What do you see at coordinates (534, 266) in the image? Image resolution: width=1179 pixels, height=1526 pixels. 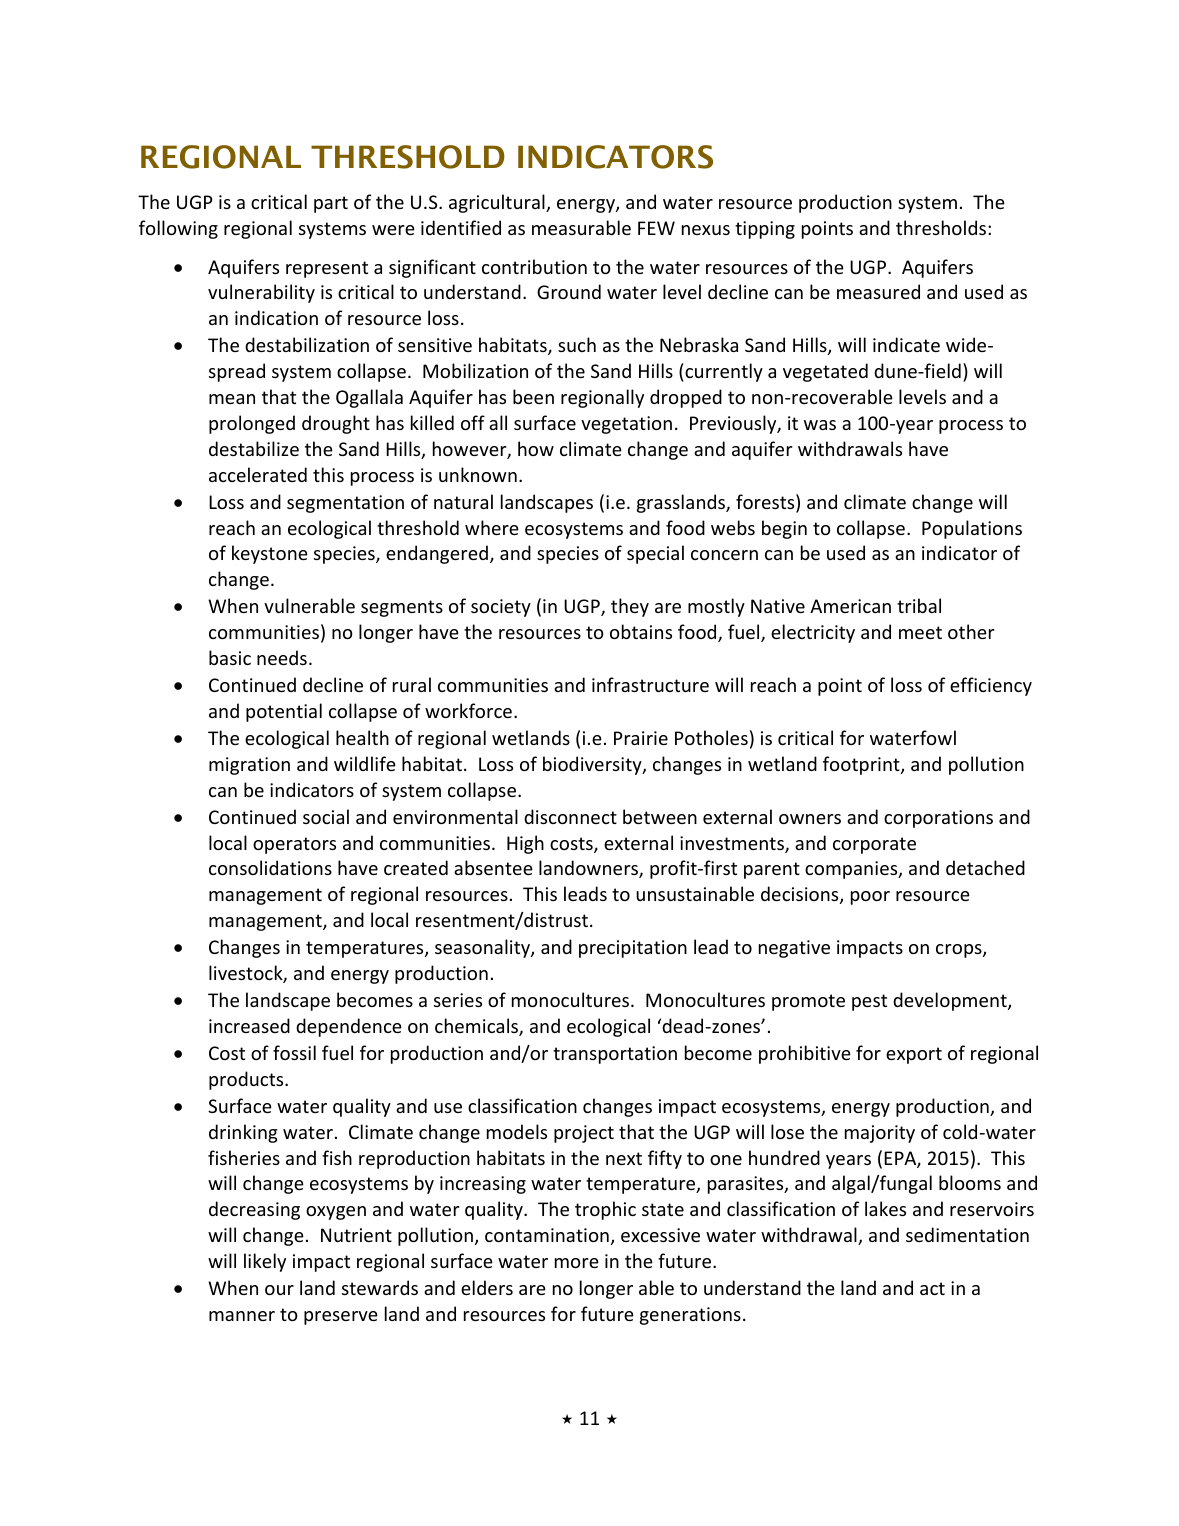 I see `contribution` at bounding box center [534, 266].
